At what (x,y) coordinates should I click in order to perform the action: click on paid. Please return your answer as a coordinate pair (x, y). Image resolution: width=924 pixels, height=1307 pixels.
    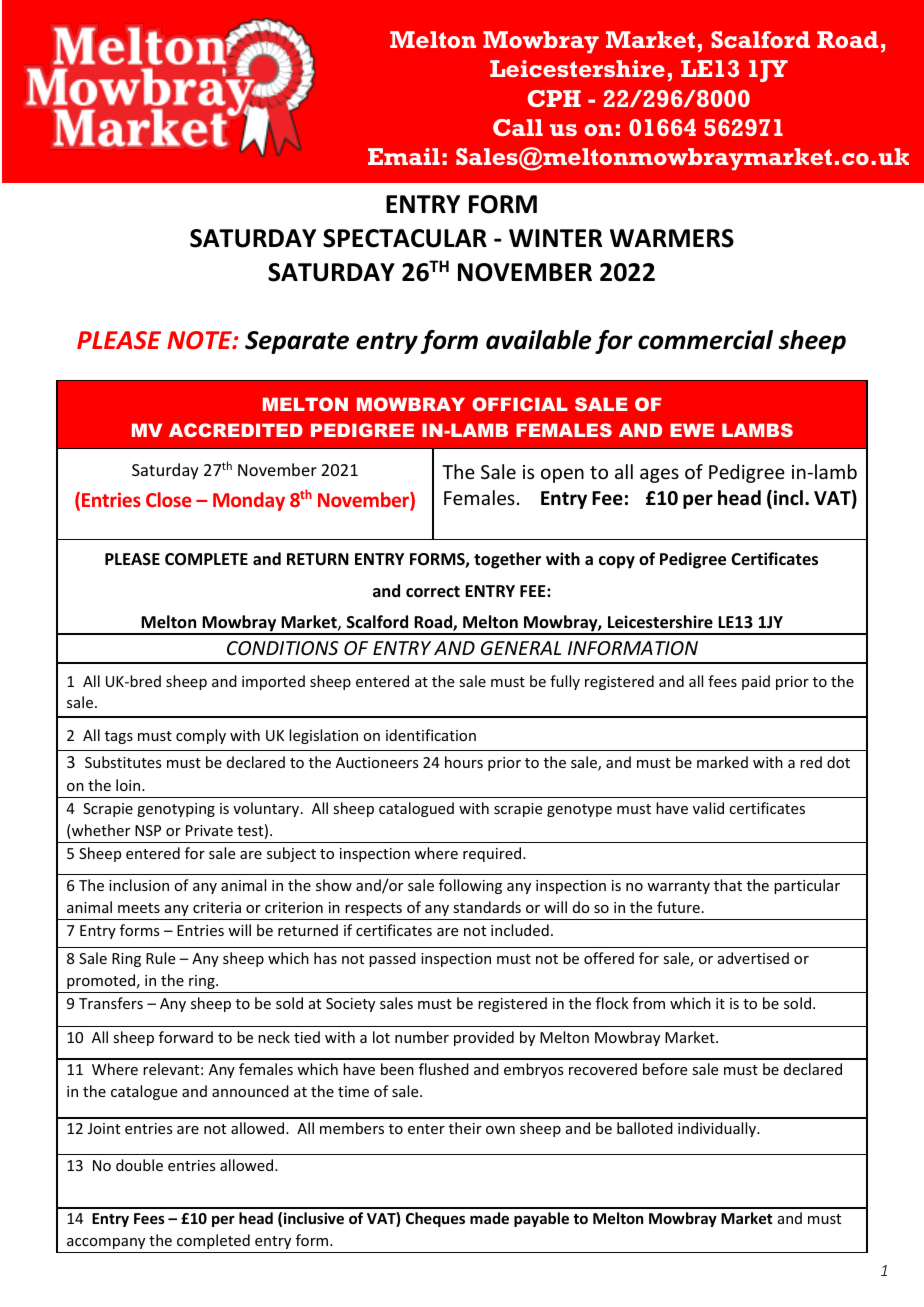
    Looking at the image, I should click on (756, 682).
